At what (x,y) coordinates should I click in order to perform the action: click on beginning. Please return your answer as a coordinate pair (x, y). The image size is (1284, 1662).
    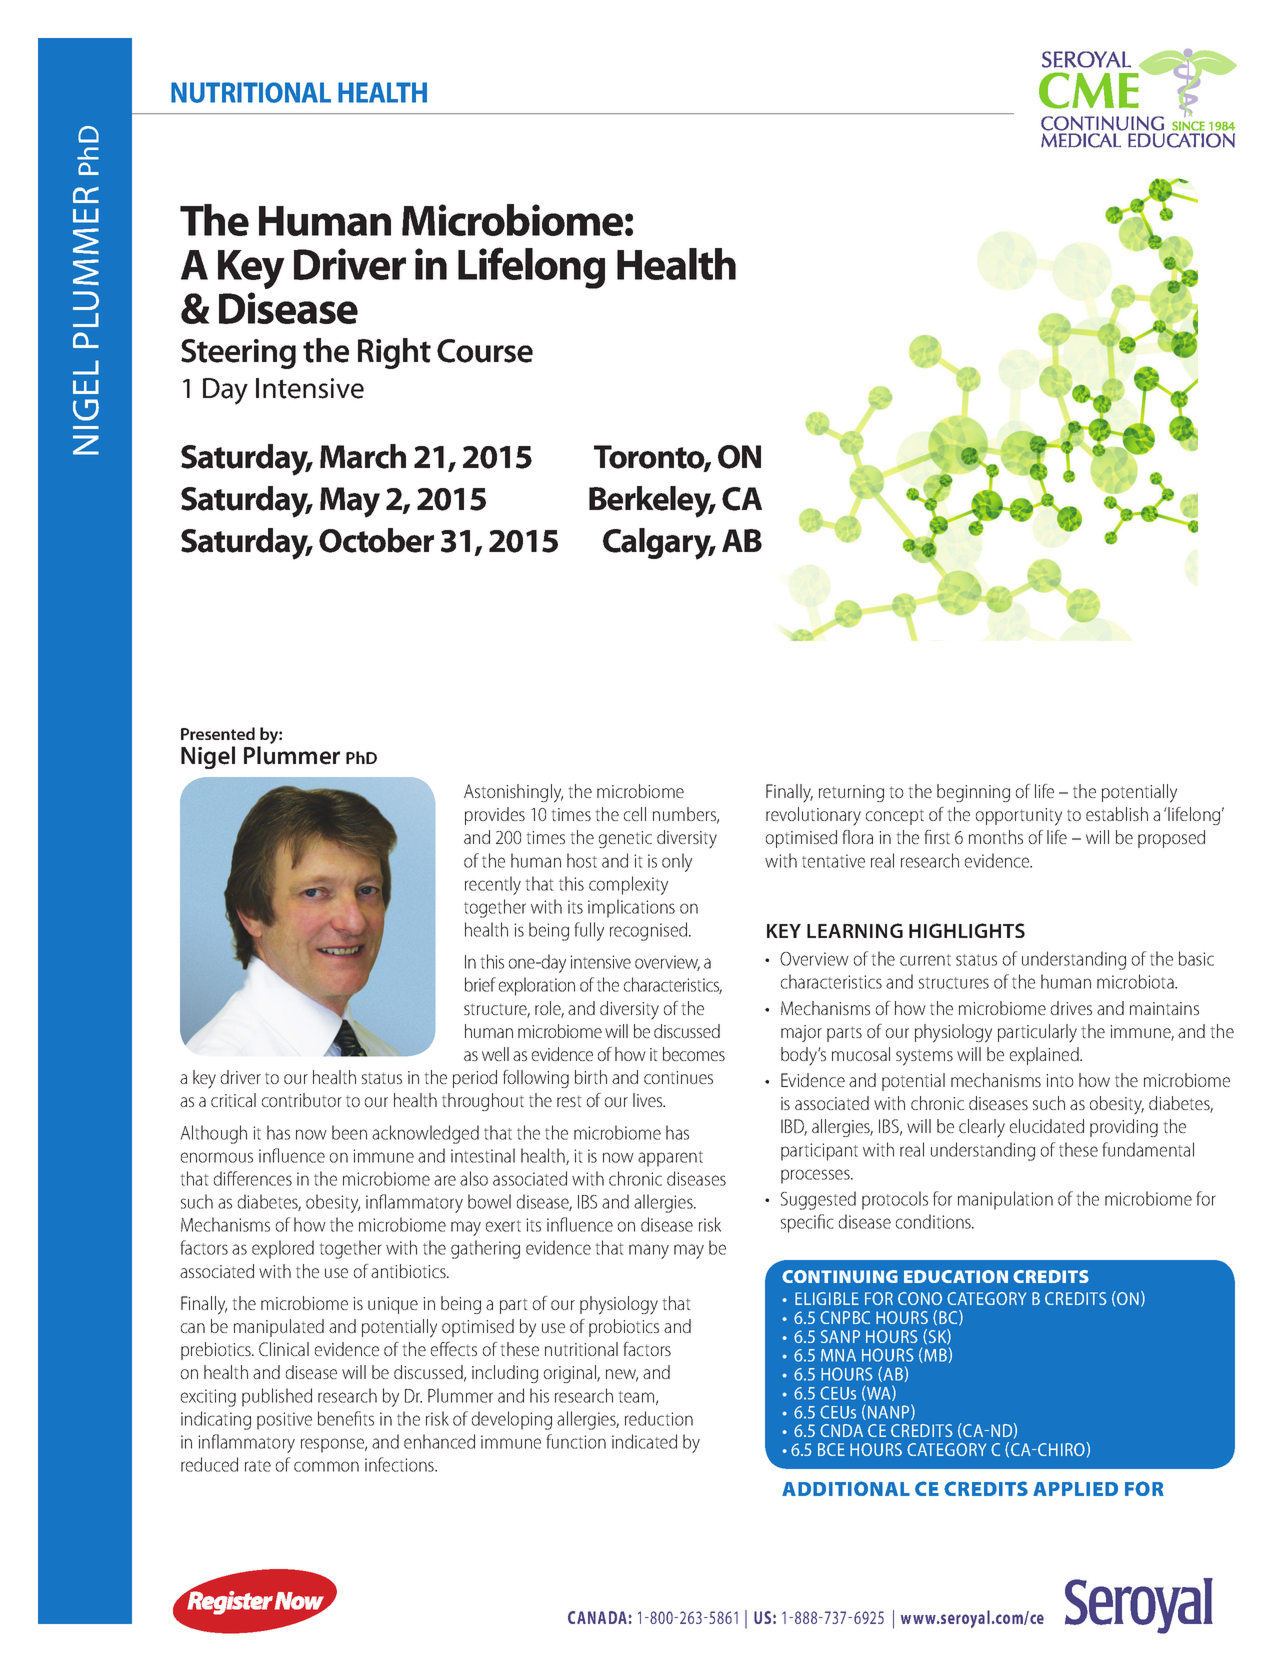
    Looking at the image, I should click on (973, 793).
